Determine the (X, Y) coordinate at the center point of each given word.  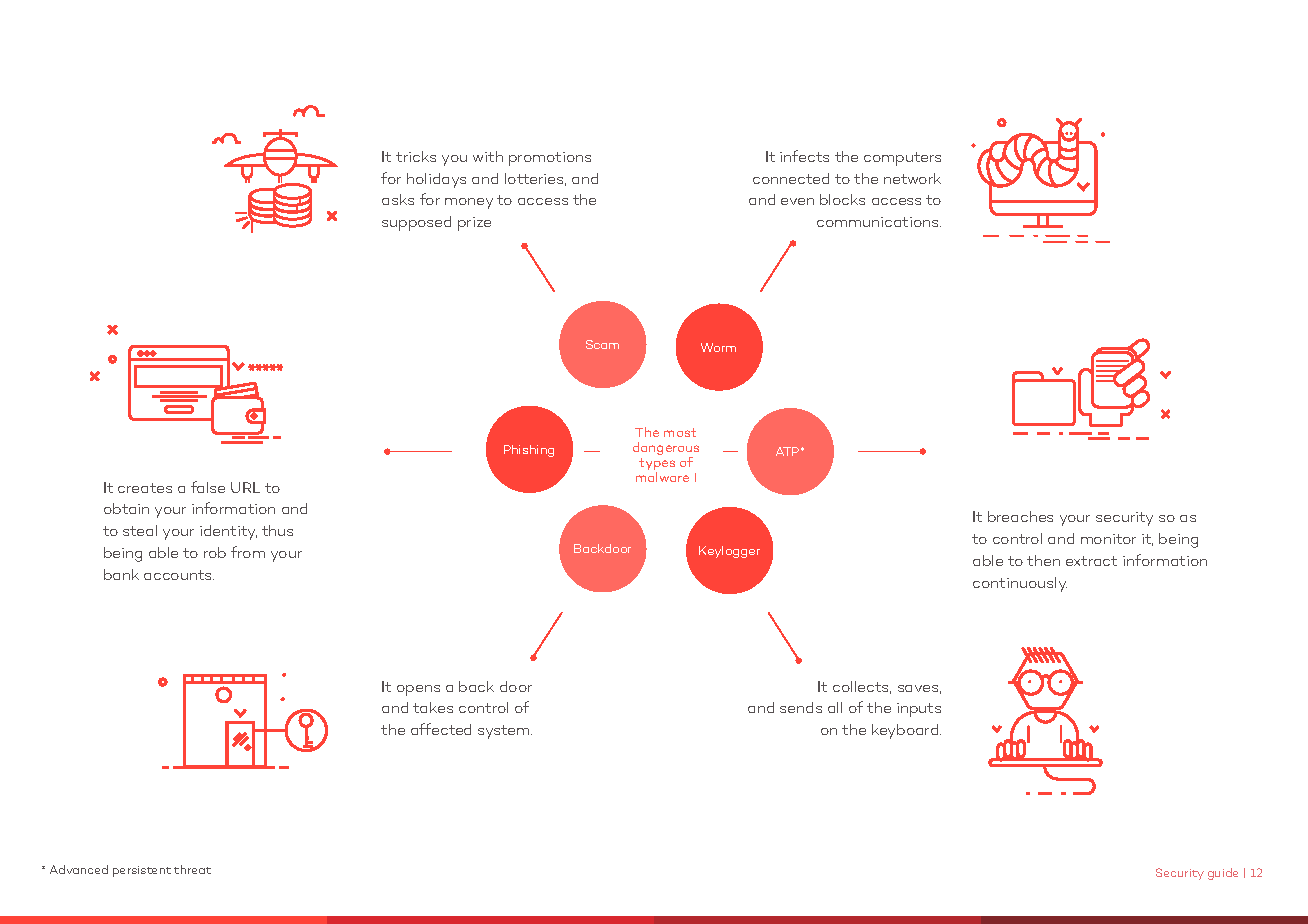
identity (228, 532)
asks (398, 199)
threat (192, 869)
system (505, 732)
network (912, 178)
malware (662, 477)
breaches (1020, 516)
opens (418, 690)
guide (1223, 874)
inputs (919, 710)
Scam (602, 344)
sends (801, 707)
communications (879, 222)
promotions (550, 159)
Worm (718, 347)
